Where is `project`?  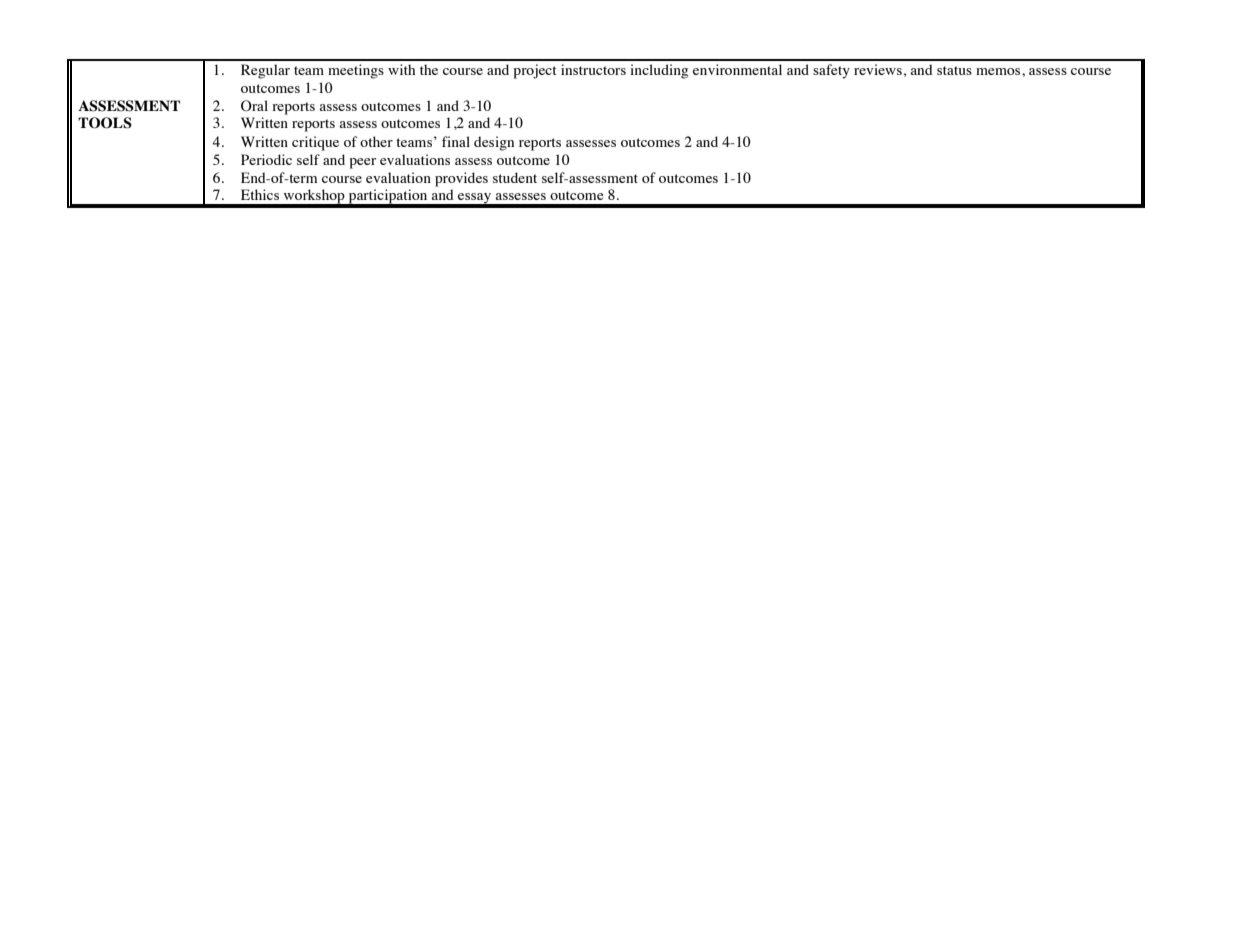
project is located at coordinates (535, 71).
